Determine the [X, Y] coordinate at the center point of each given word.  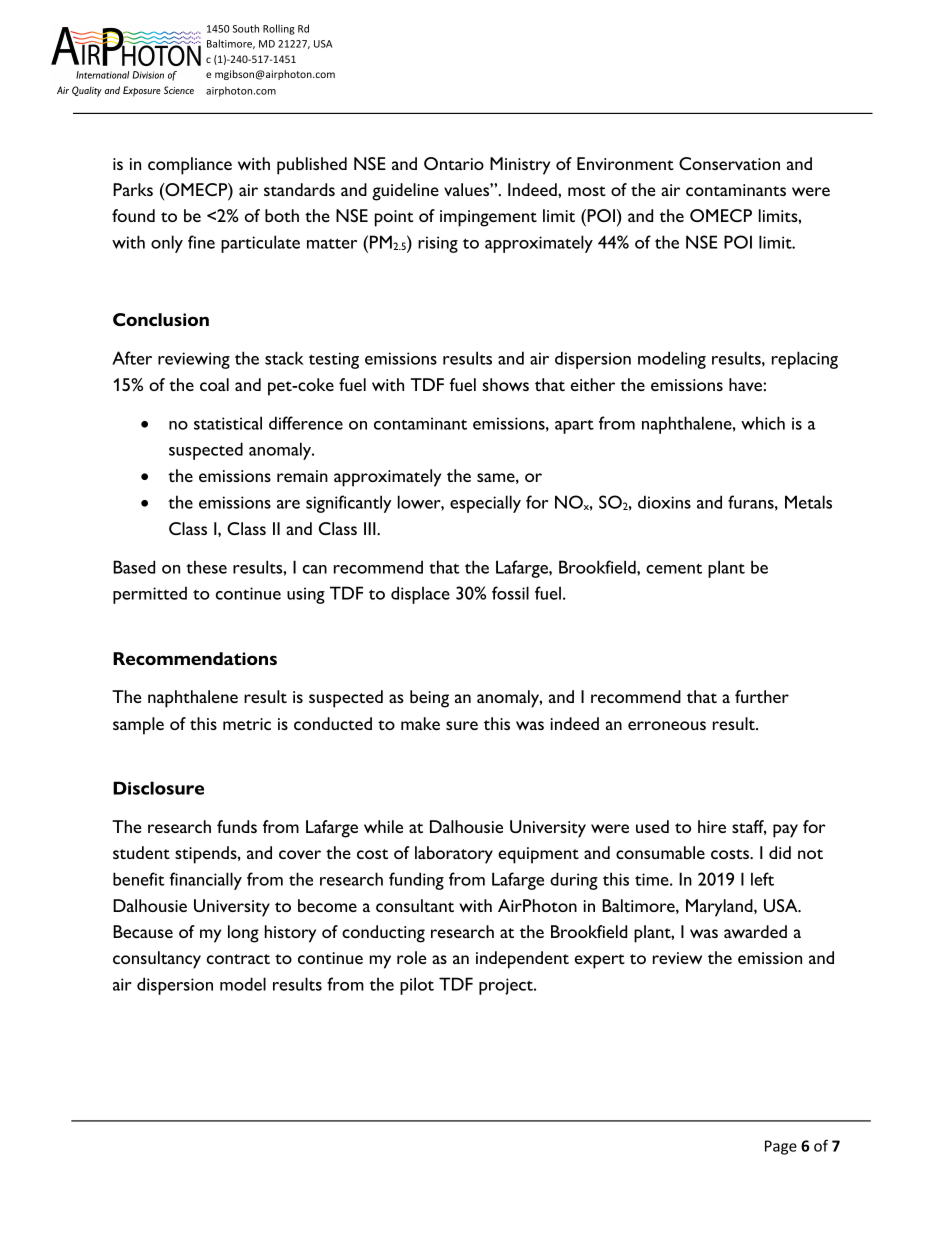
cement [674, 568]
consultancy [157, 960]
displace [420, 595]
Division [148, 75]
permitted [150, 595]
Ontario [454, 163]
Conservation [729, 163]
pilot [417, 986]
